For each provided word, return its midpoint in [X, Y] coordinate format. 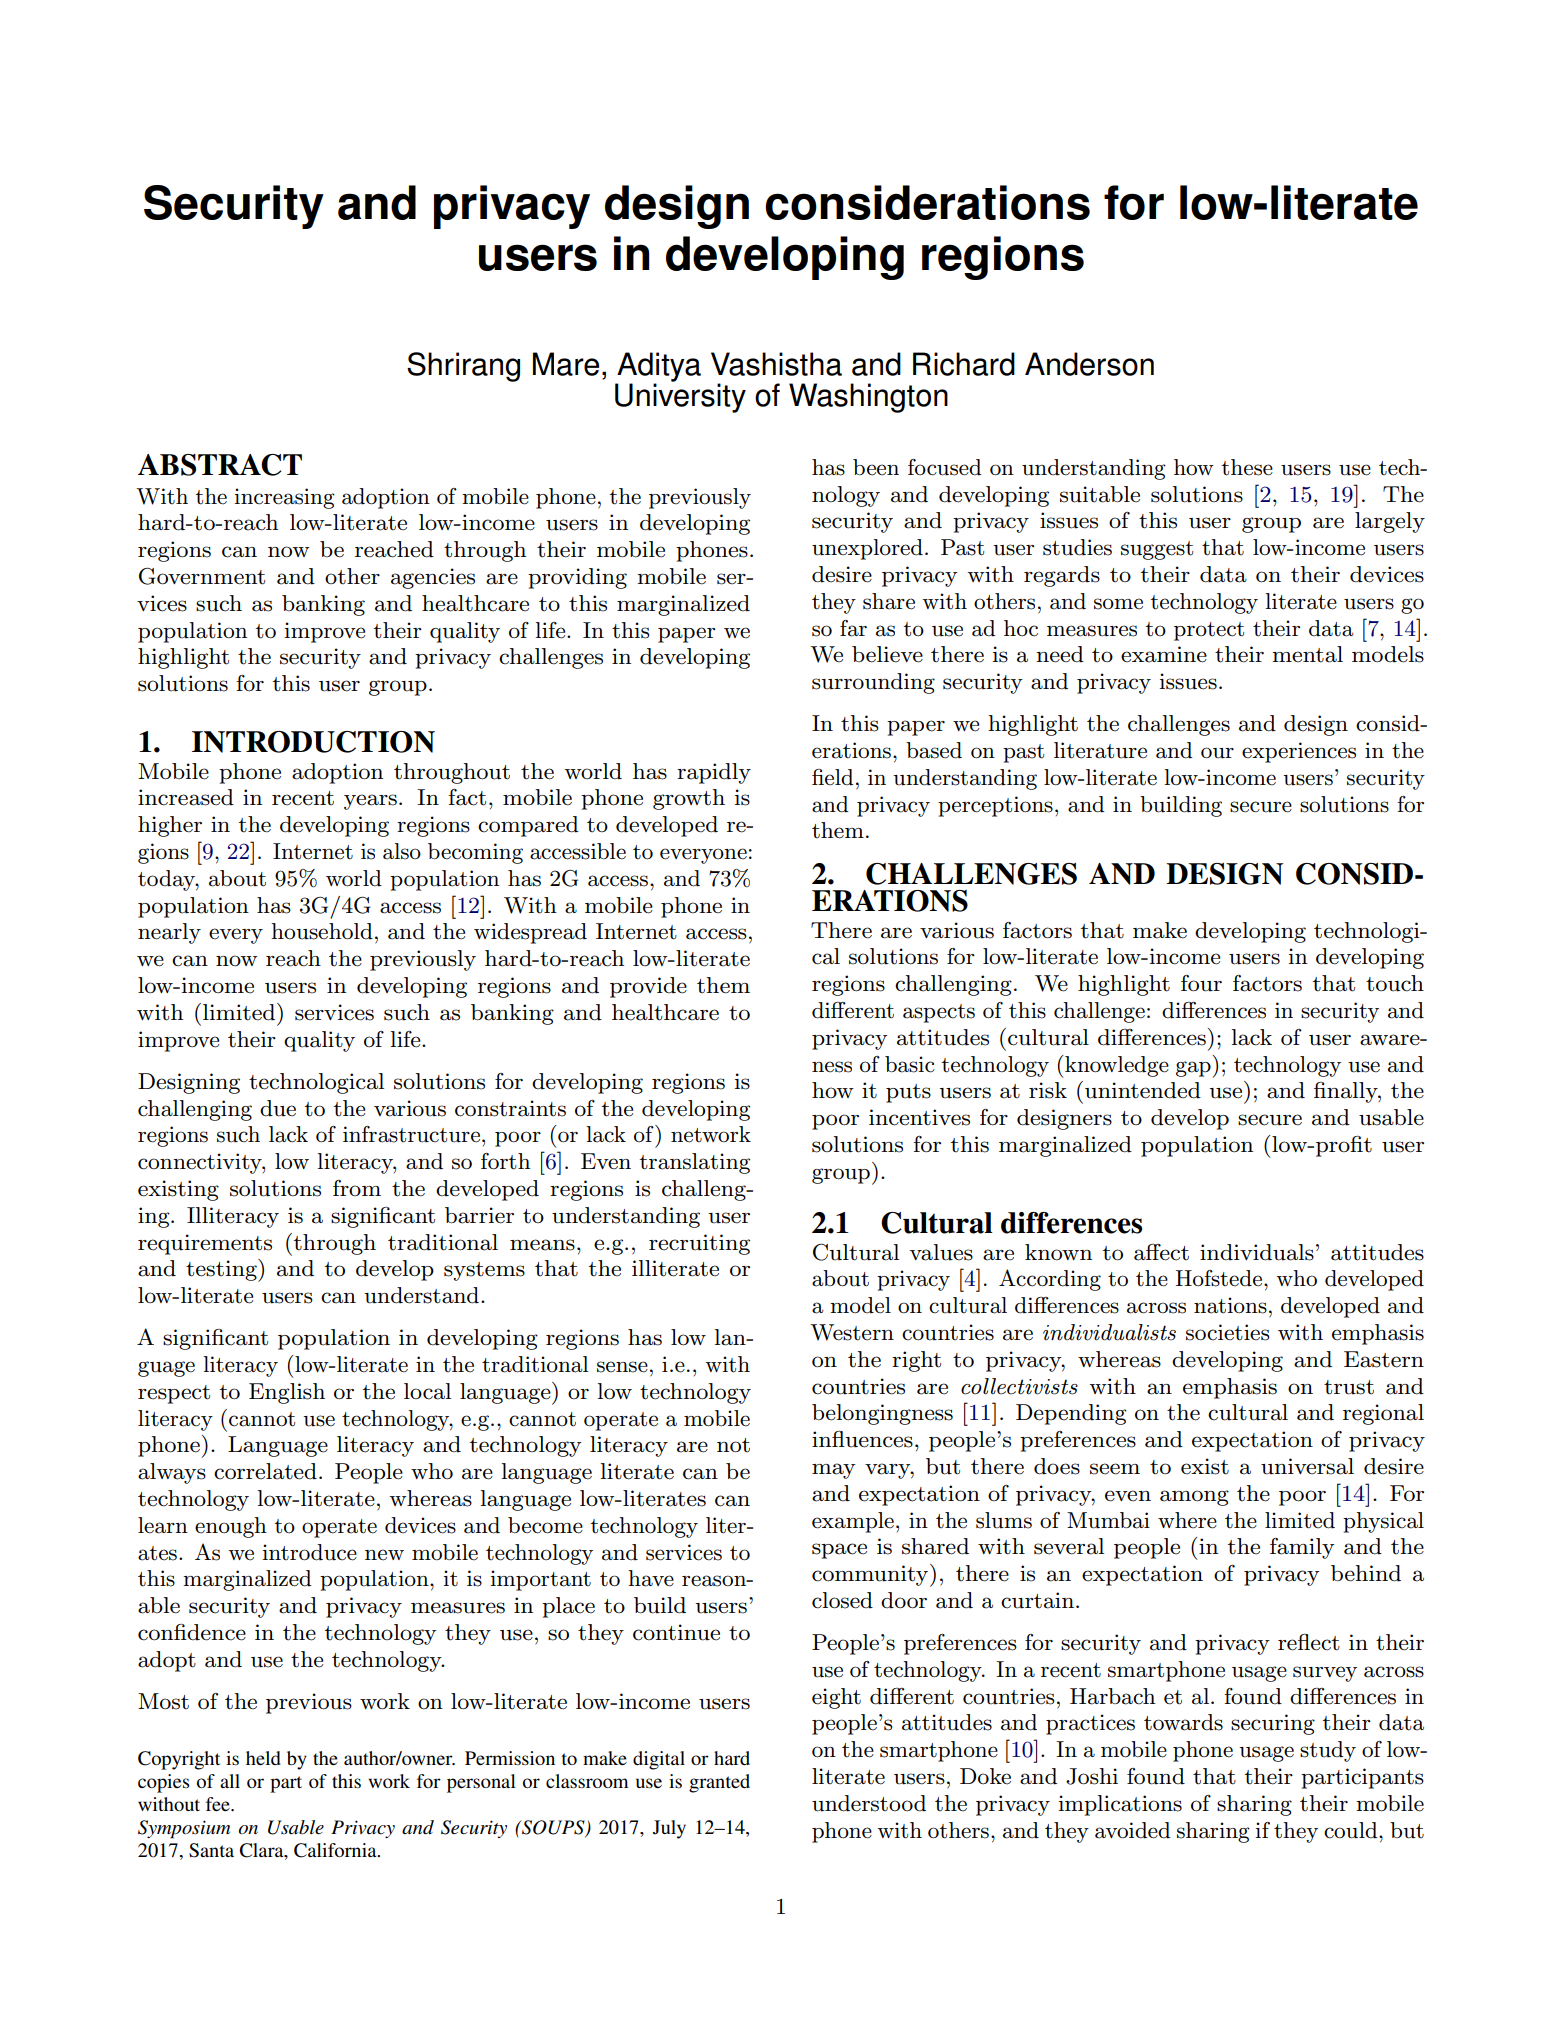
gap [1194, 1069]
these [1247, 467]
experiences [1299, 752]
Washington [868, 398]
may [834, 1471]
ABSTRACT [220, 465]
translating [694, 1163]
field [832, 777]
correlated [265, 1471]
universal [1307, 1466]
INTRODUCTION [313, 742]
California [336, 1850]
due [278, 1108]
